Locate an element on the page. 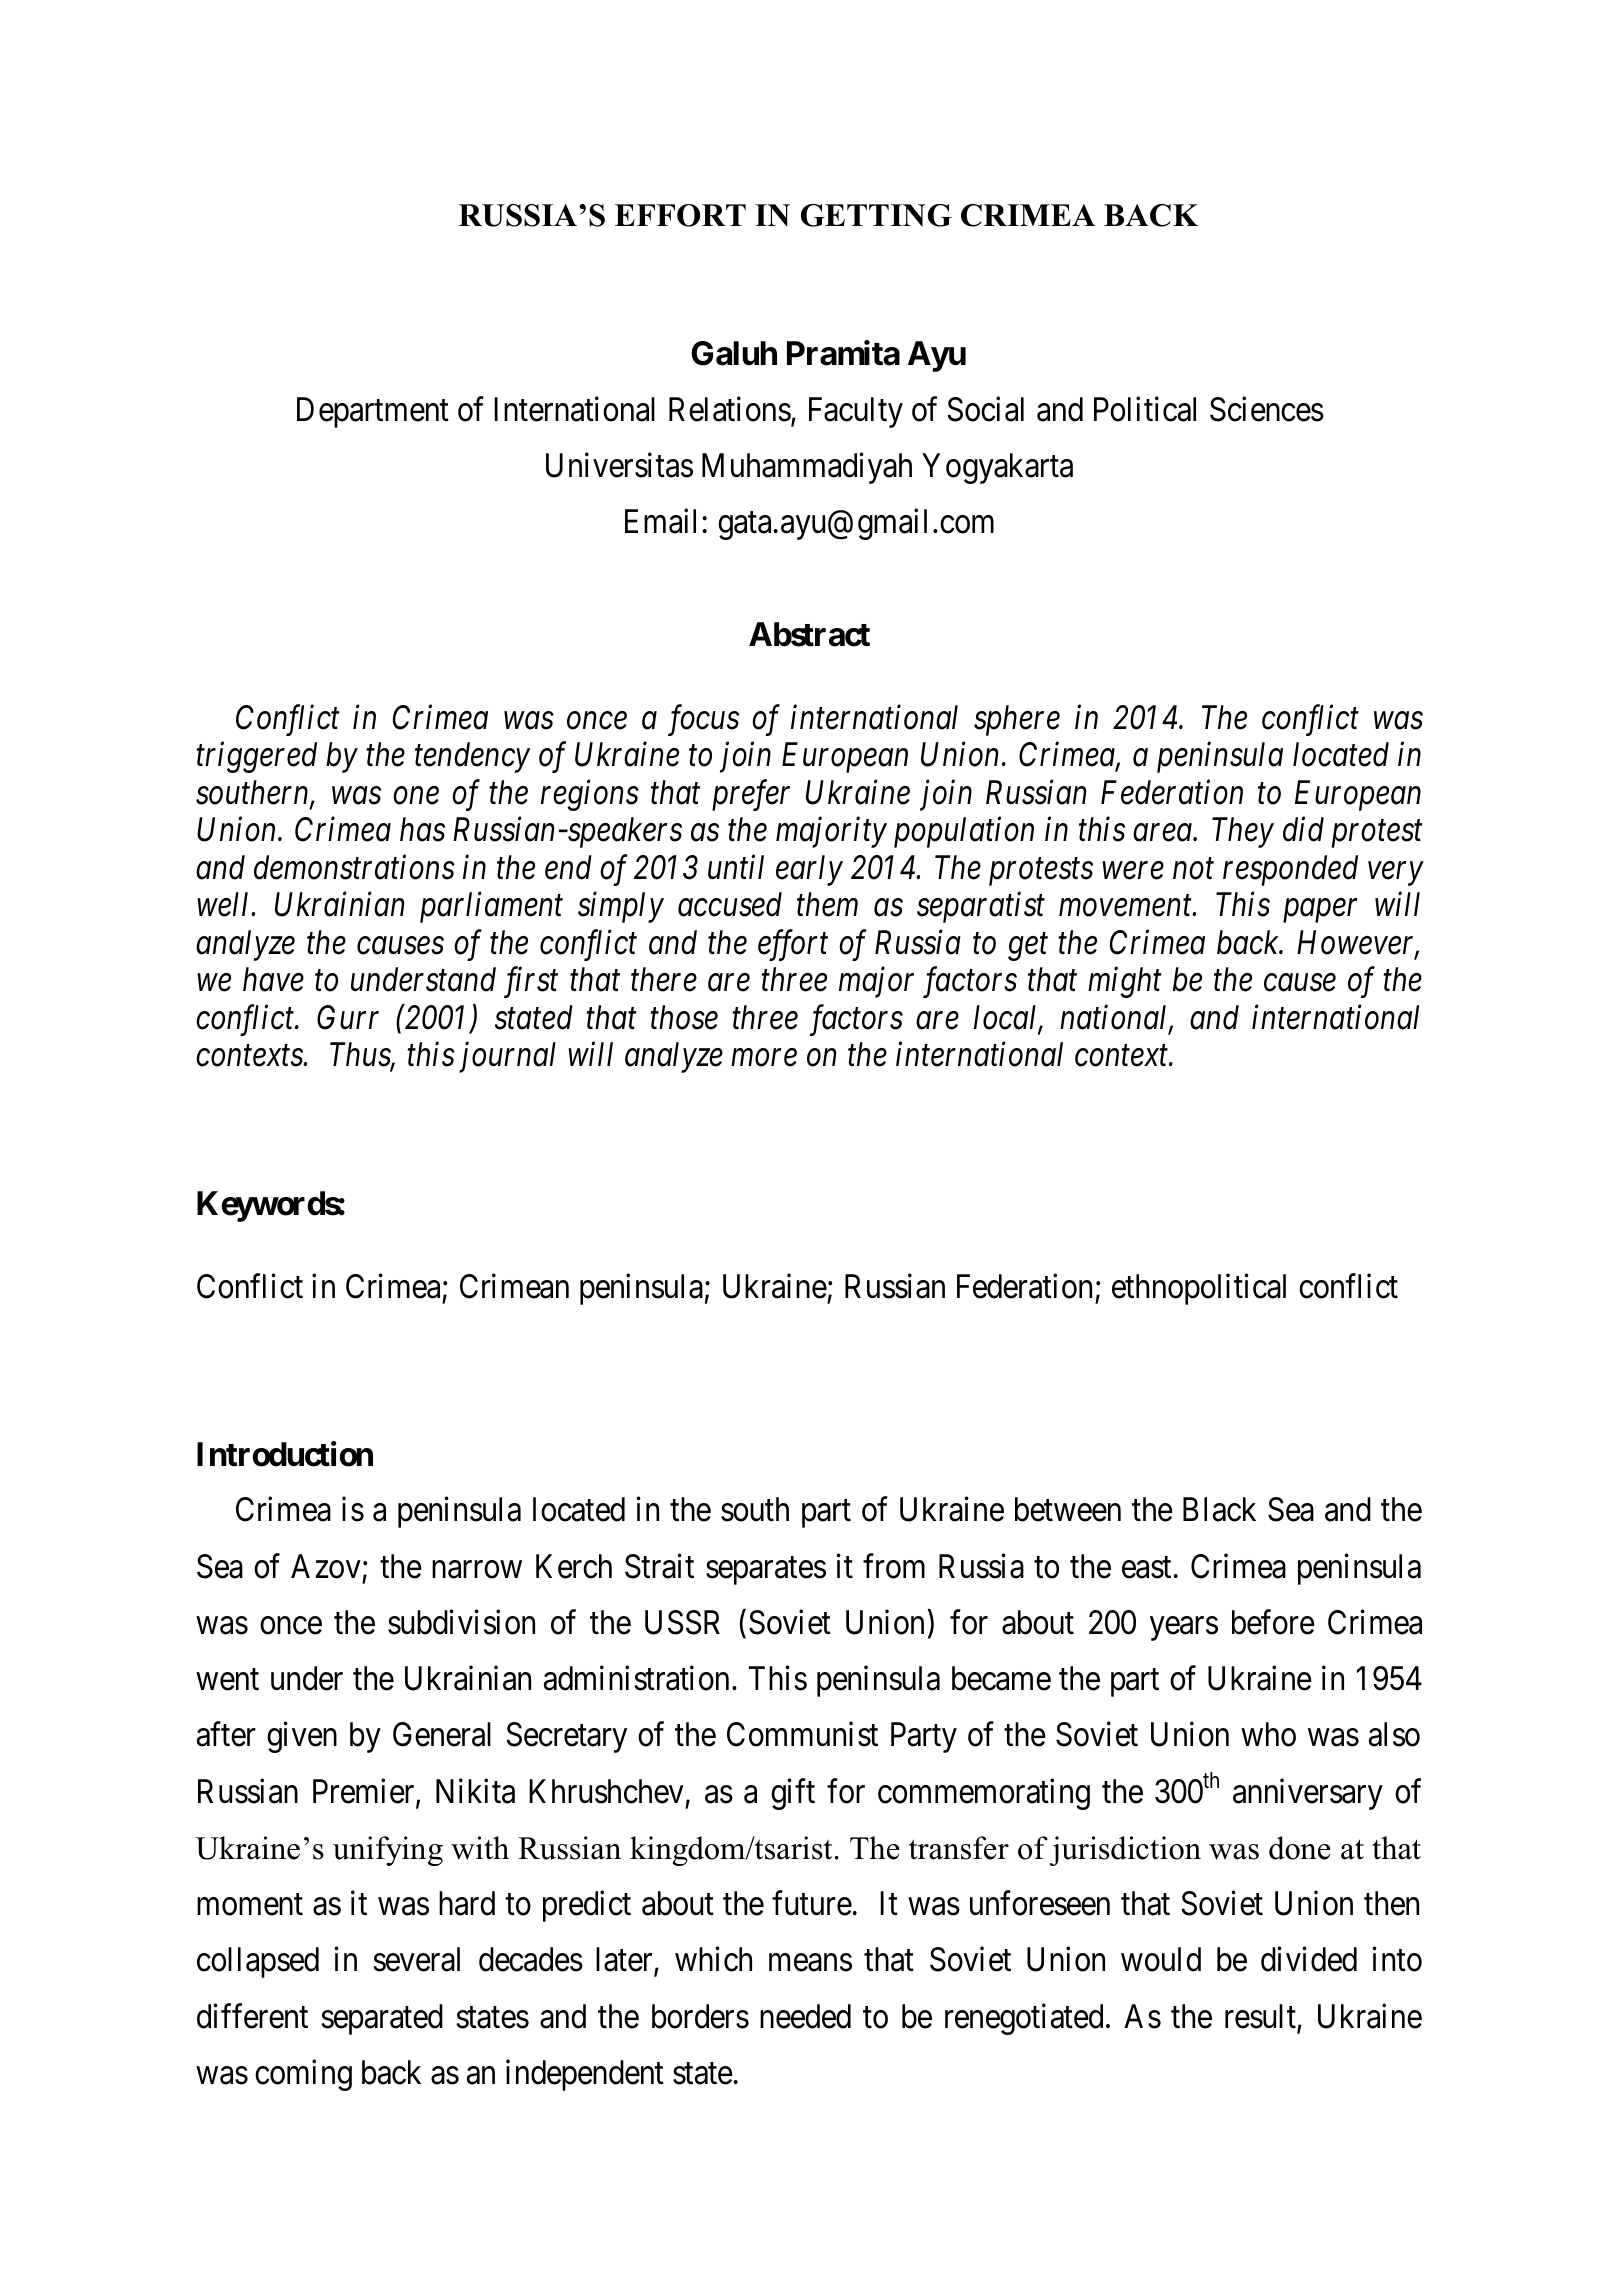 This document has height=2287, width=1618. separated is located at coordinates (382, 2019).
